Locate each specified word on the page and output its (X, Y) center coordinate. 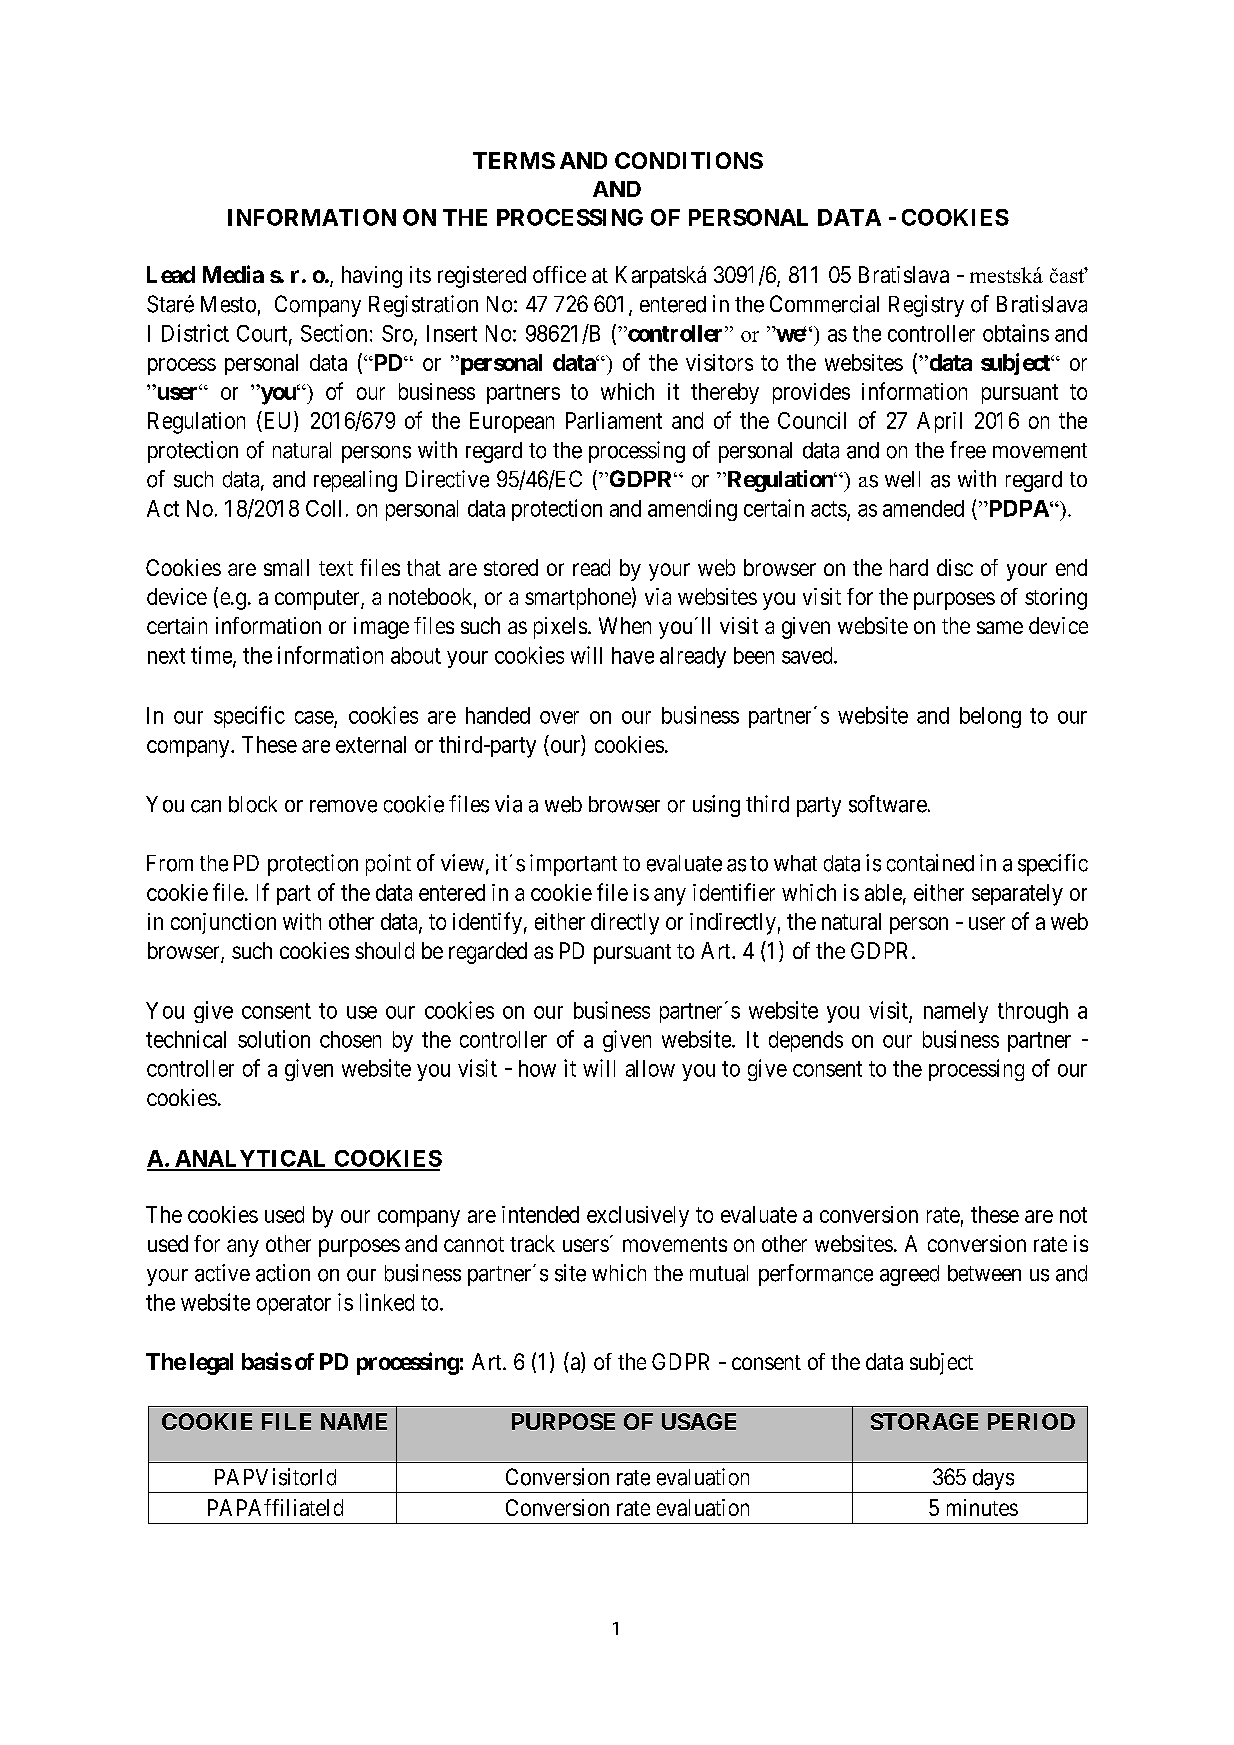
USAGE (699, 1421)
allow (650, 1068)
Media (233, 274)
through (1033, 1012)
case (314, 717)
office (559, 274)
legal (211, 1364)
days (992, 1481)
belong (990, 717)
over (559, 717)
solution (274, 1039)
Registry (926, 306)
